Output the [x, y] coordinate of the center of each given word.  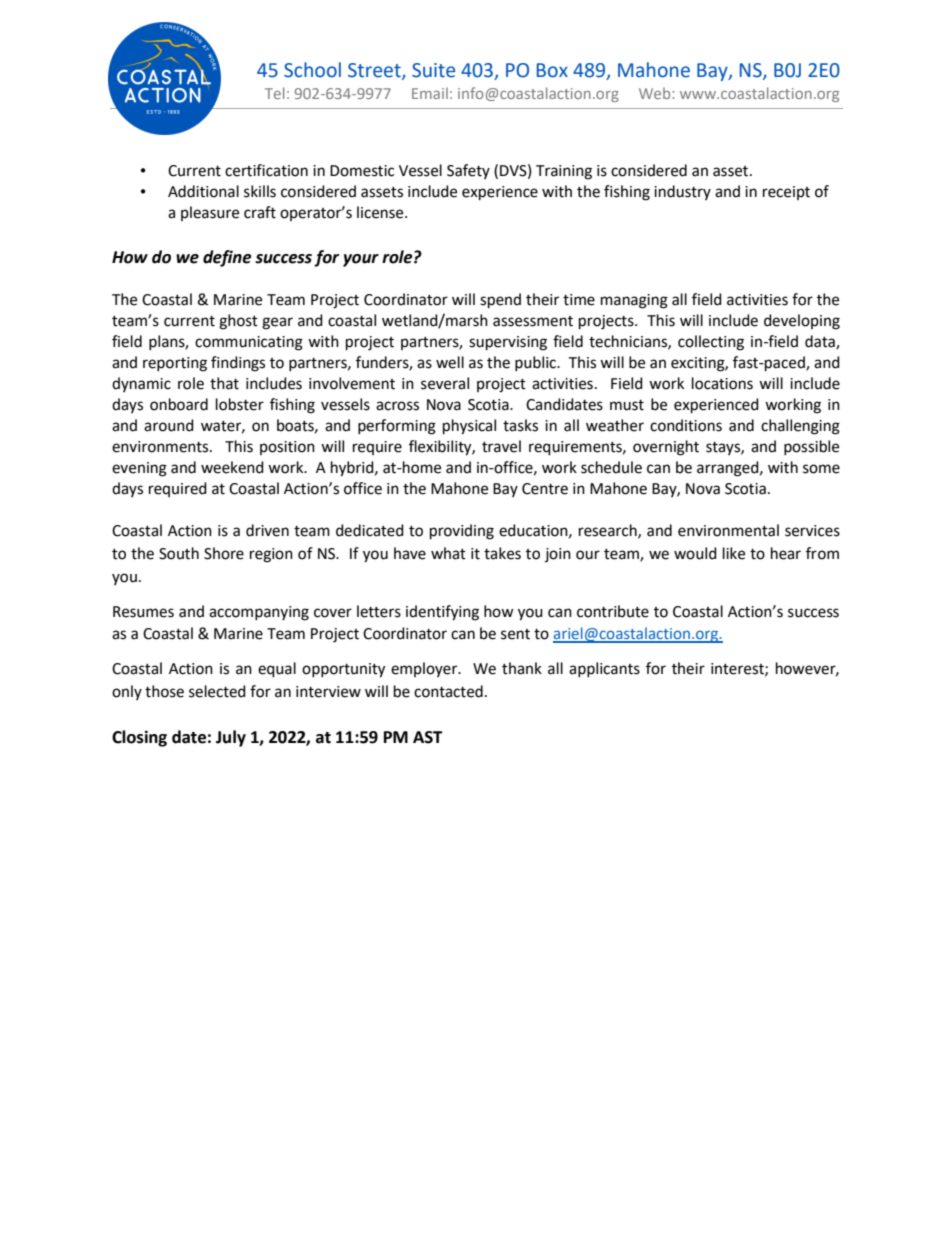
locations [722, 383]
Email [430, 93]
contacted [448, 691]
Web [656, 93]
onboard [179, 404]
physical [469, 427]
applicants [604, 669]
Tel [275, 93]
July [231, 738]
